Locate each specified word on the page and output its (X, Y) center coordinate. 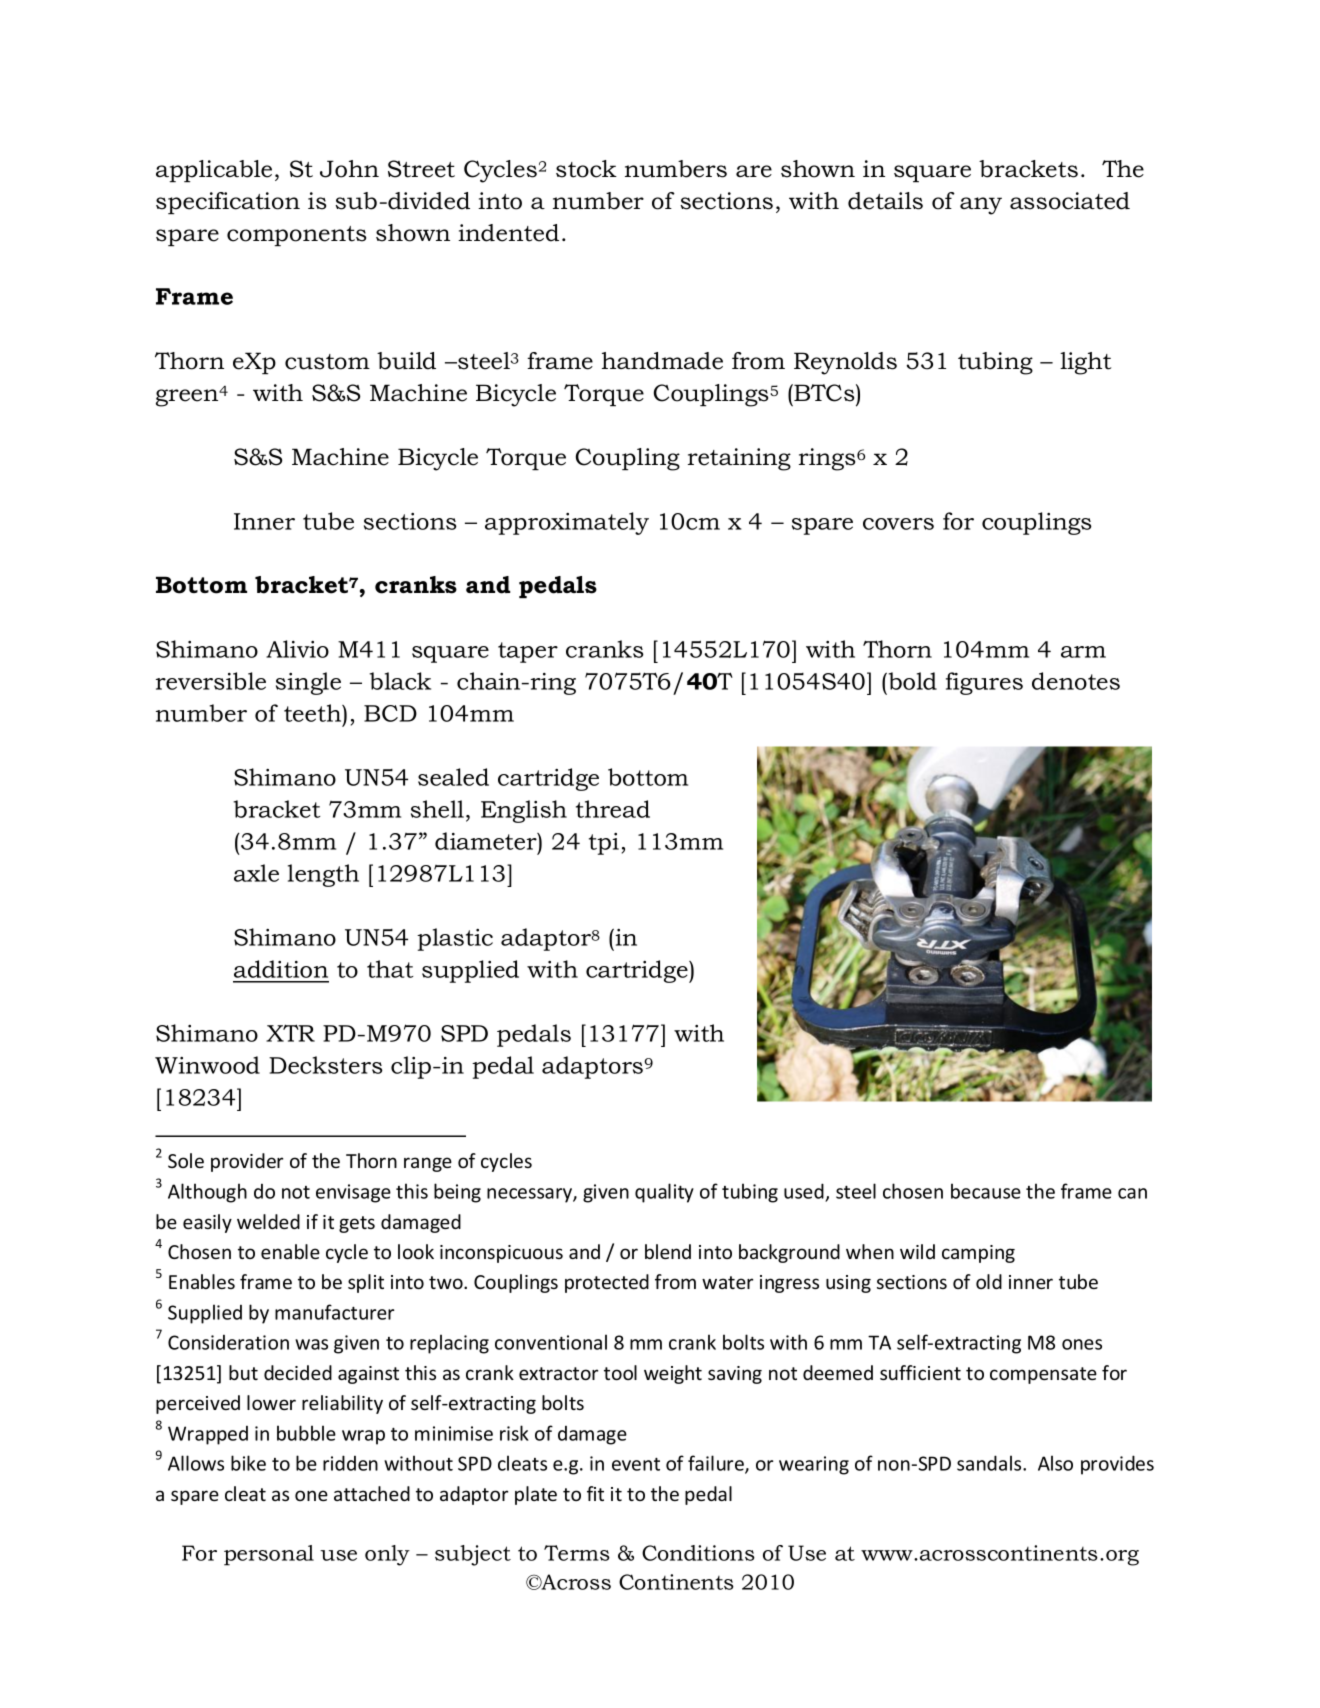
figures (984, 683)
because (986, 1191)
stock (586, 169)
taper (528, 652)
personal (269, 1555)
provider (247, 1162)
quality (664, 1193)
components (296, 236)
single (308, 683)
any (981, 206)
